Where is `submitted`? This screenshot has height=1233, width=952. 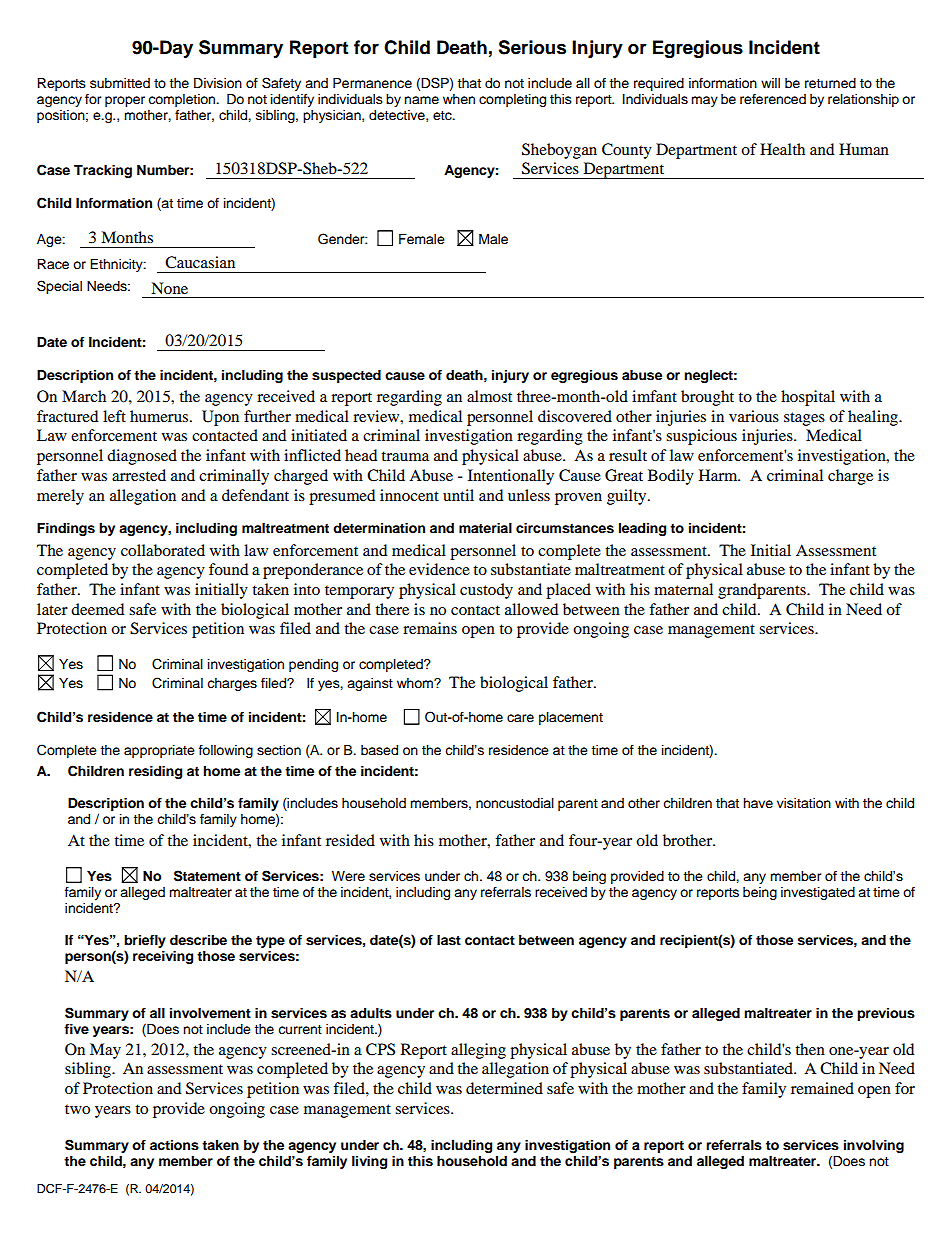 submitted is located at coordinates (120, 83).
